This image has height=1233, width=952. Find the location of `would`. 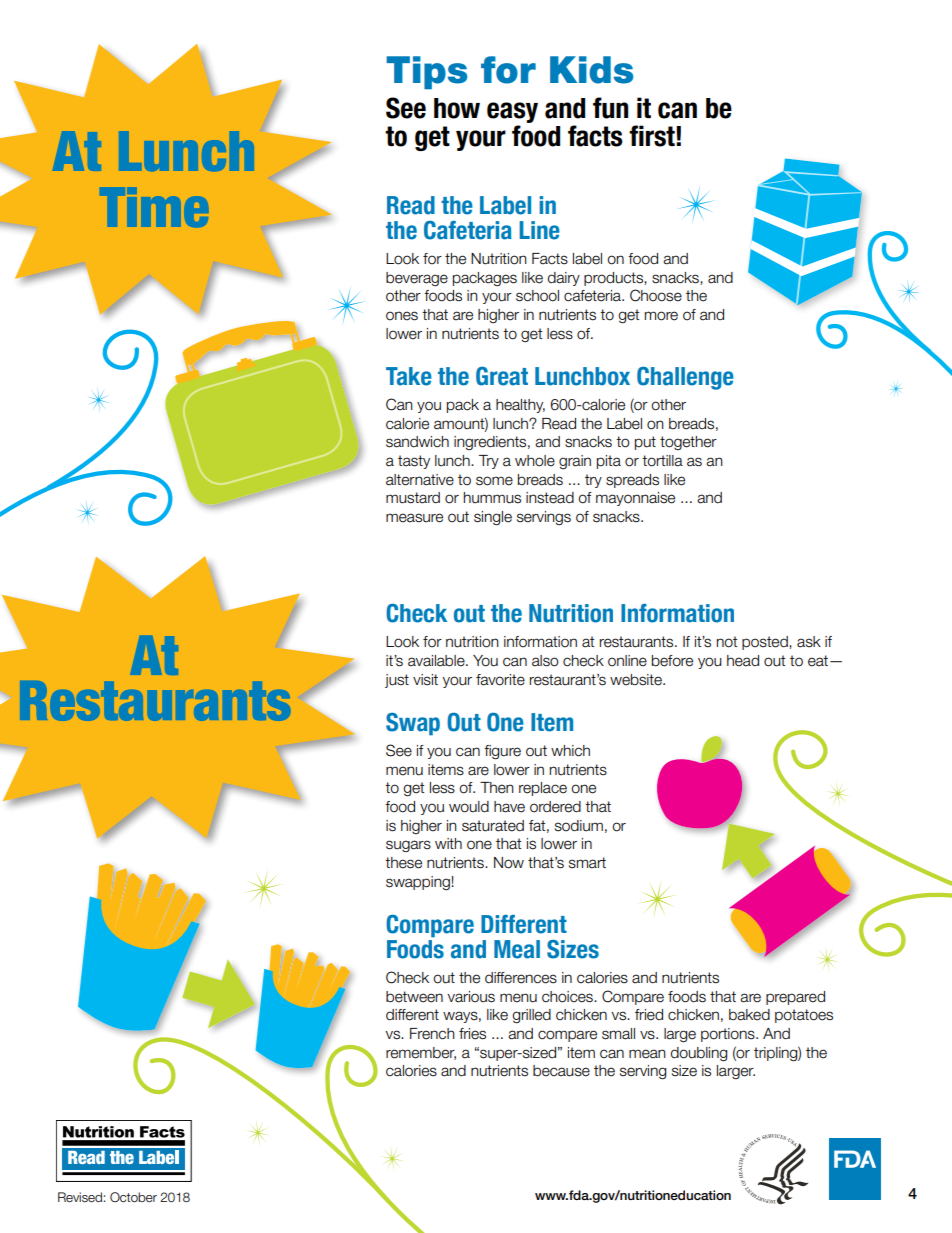

would is located at coordinates (469, 807).
